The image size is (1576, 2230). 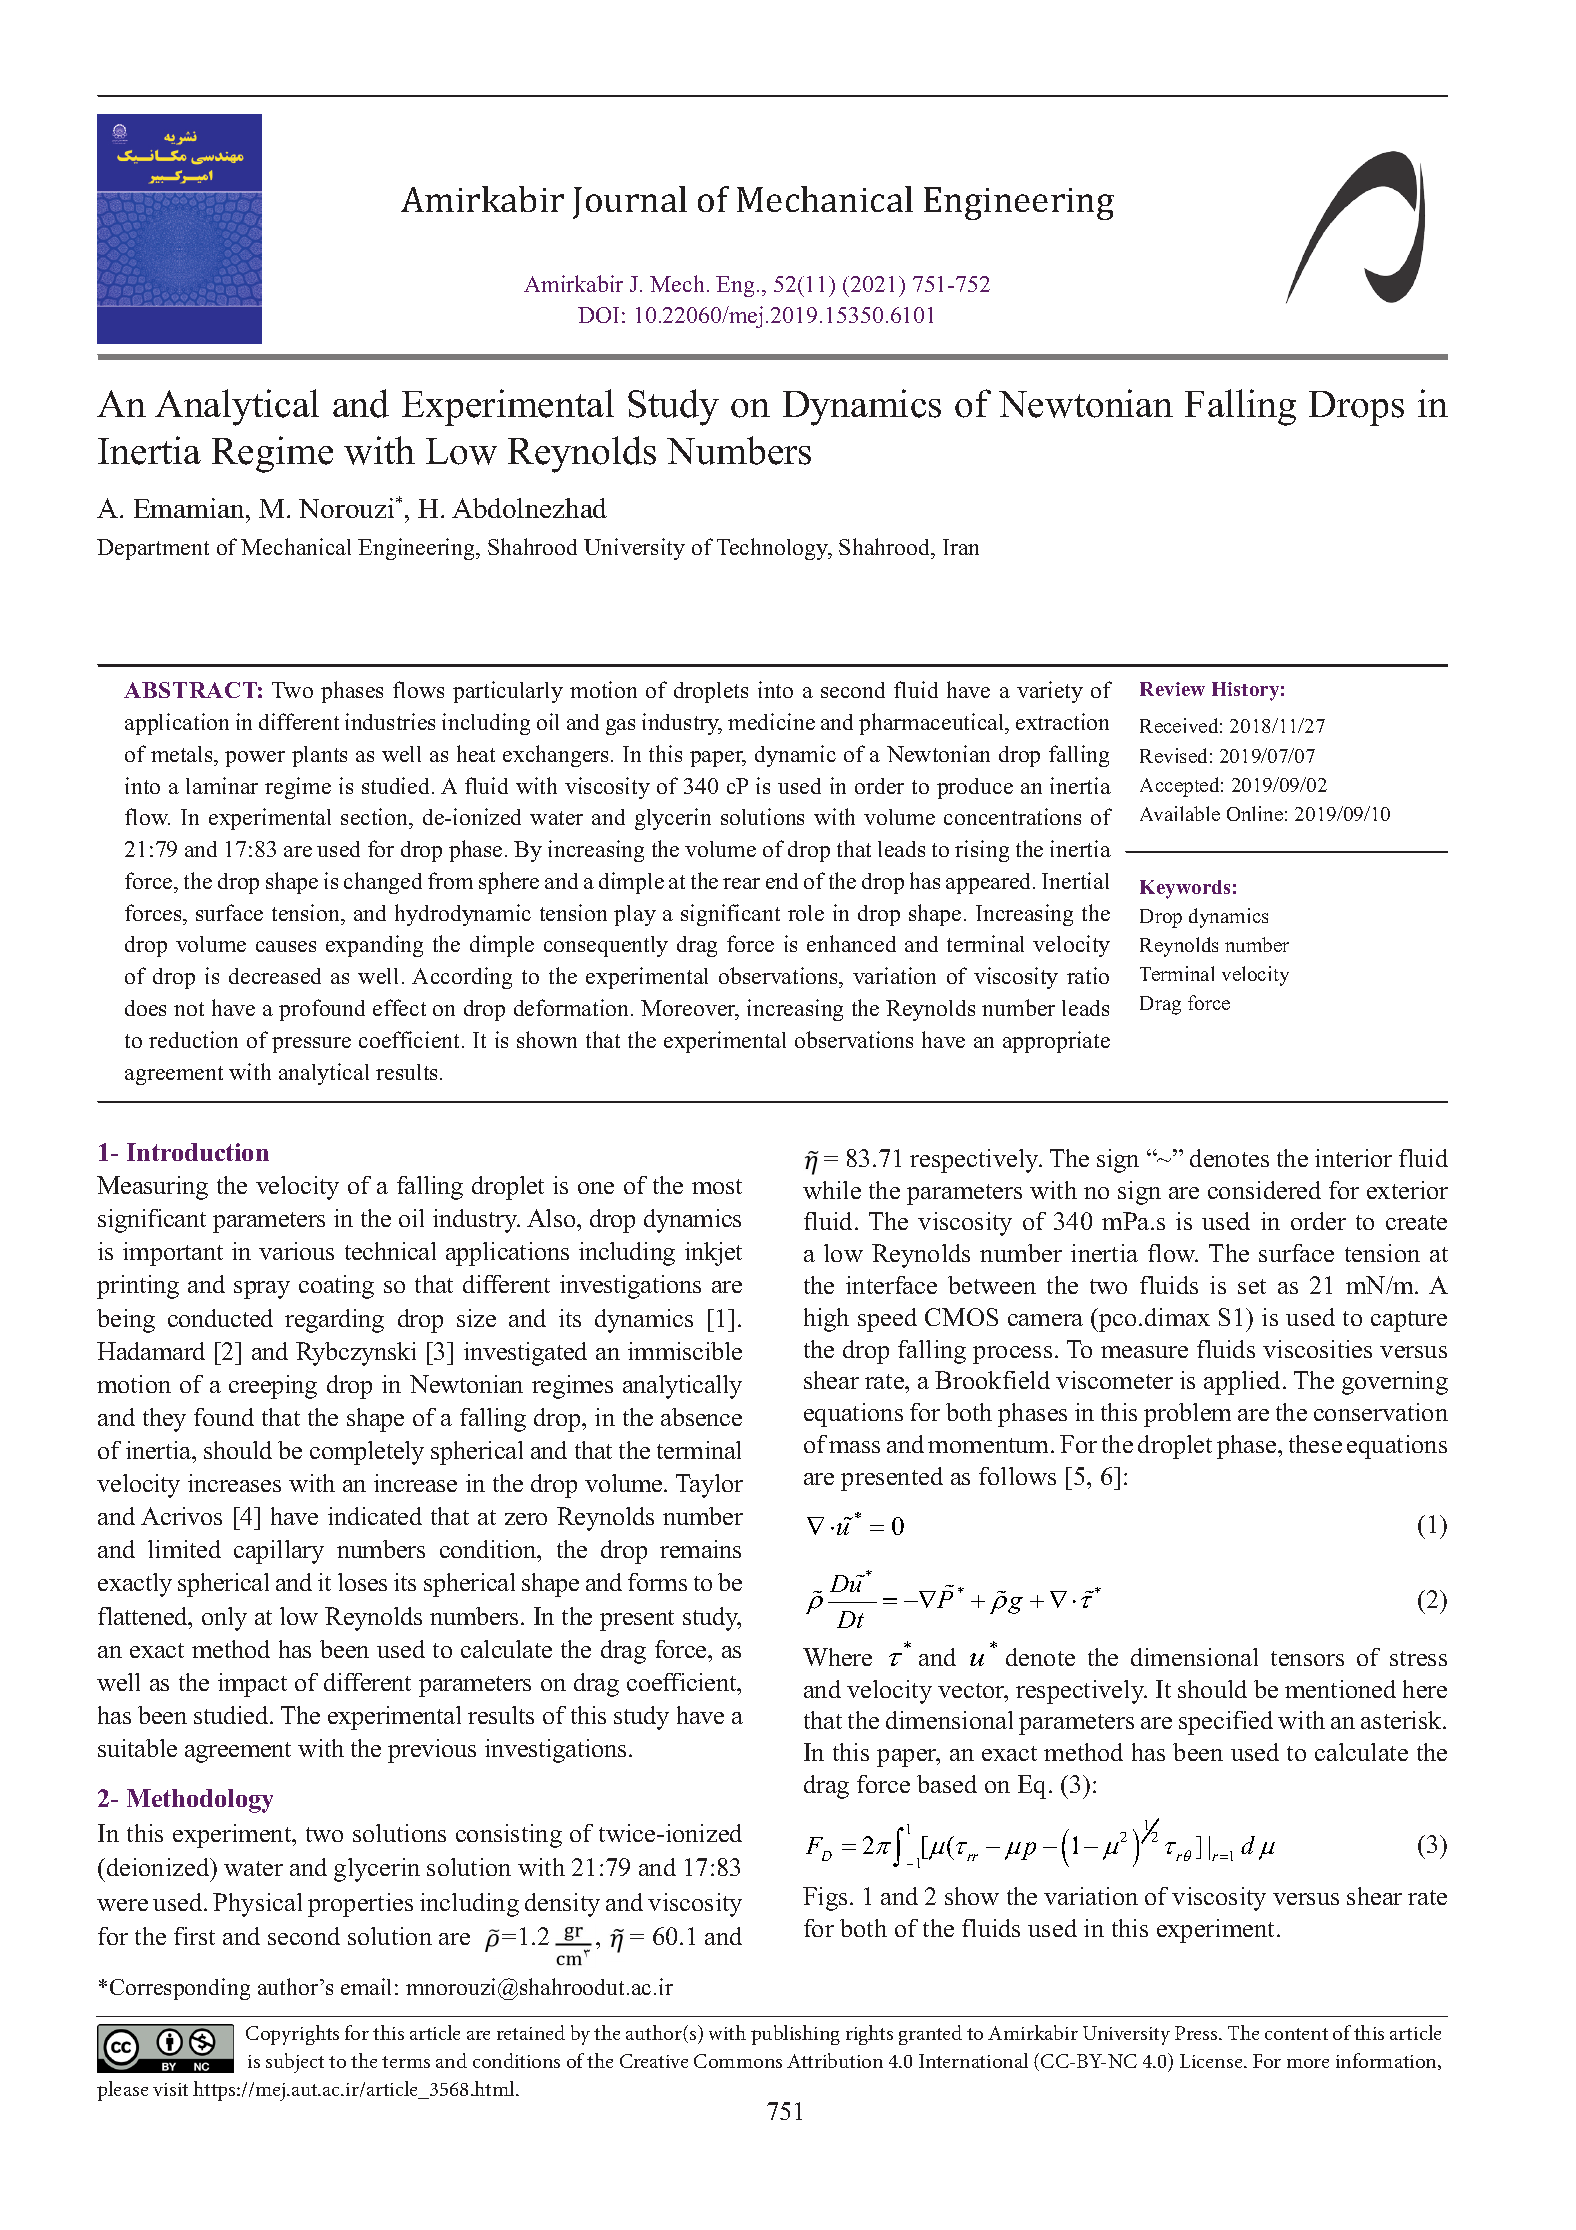 What do you see at coordinates (262, 1290) in the image?
I see `spray` at bounding box center [262, 1290].
